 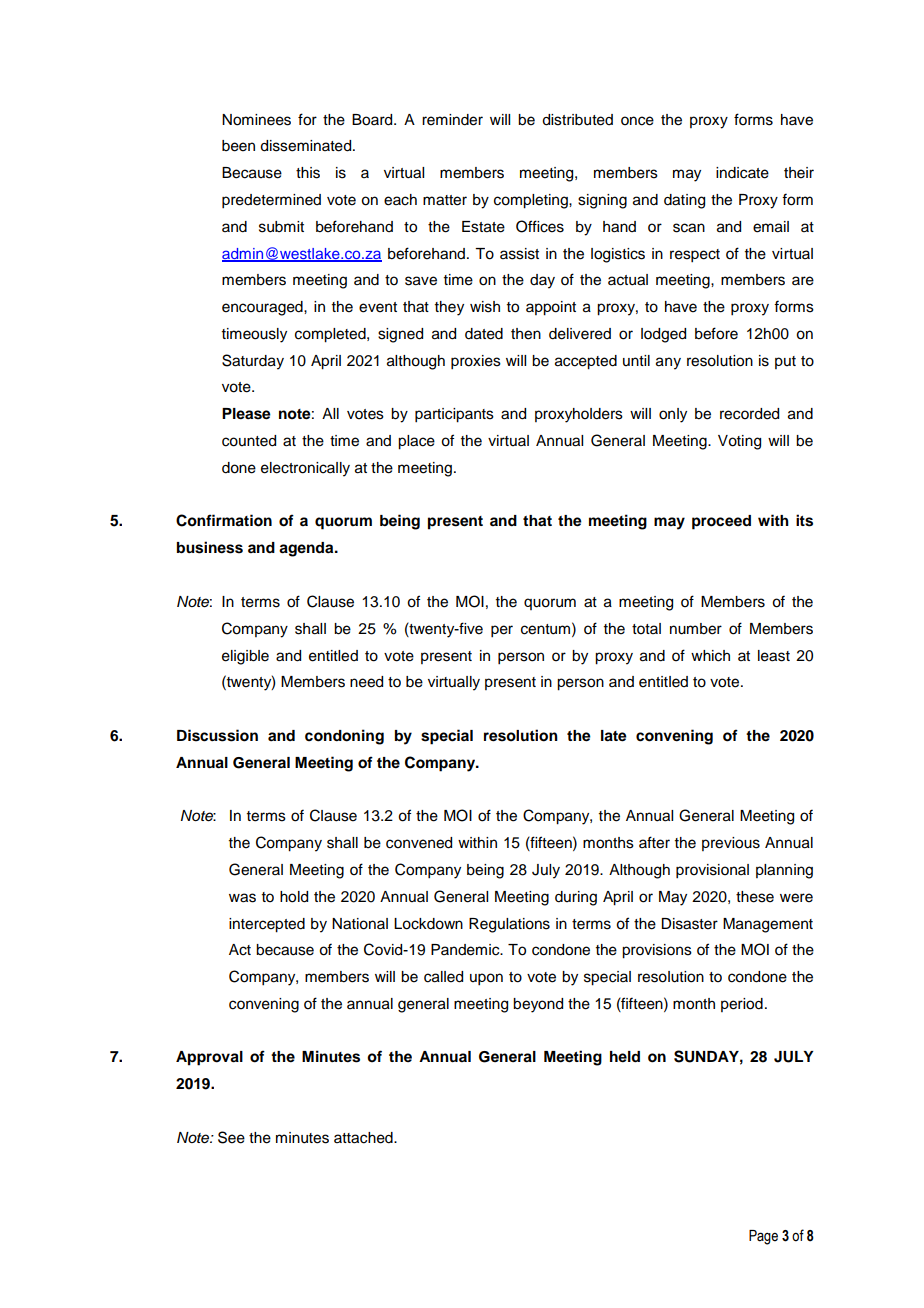 I want to click on Please, so click(x=246, y=414).
